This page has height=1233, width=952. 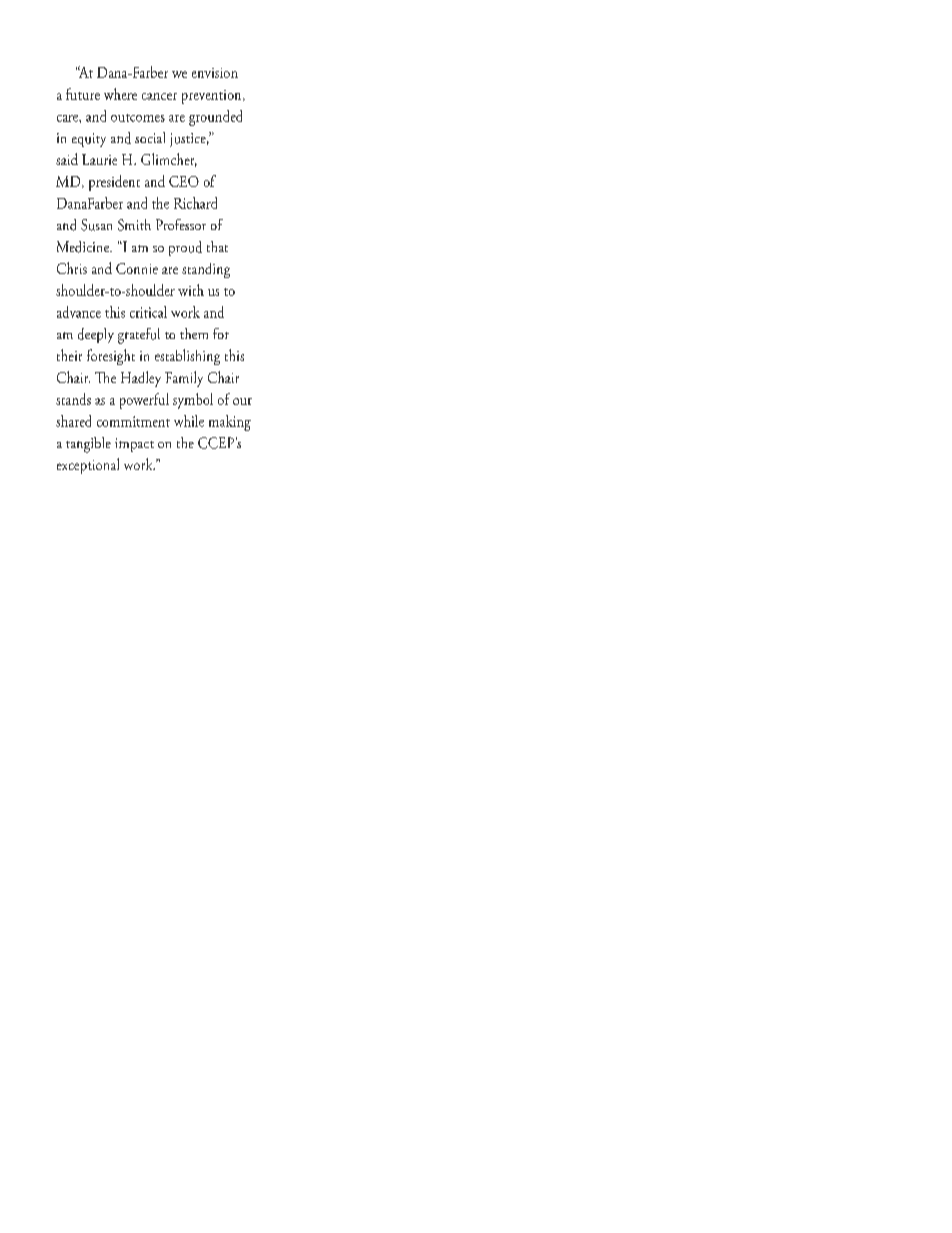 I want to click on tangible, so click(x=88, y=445).
